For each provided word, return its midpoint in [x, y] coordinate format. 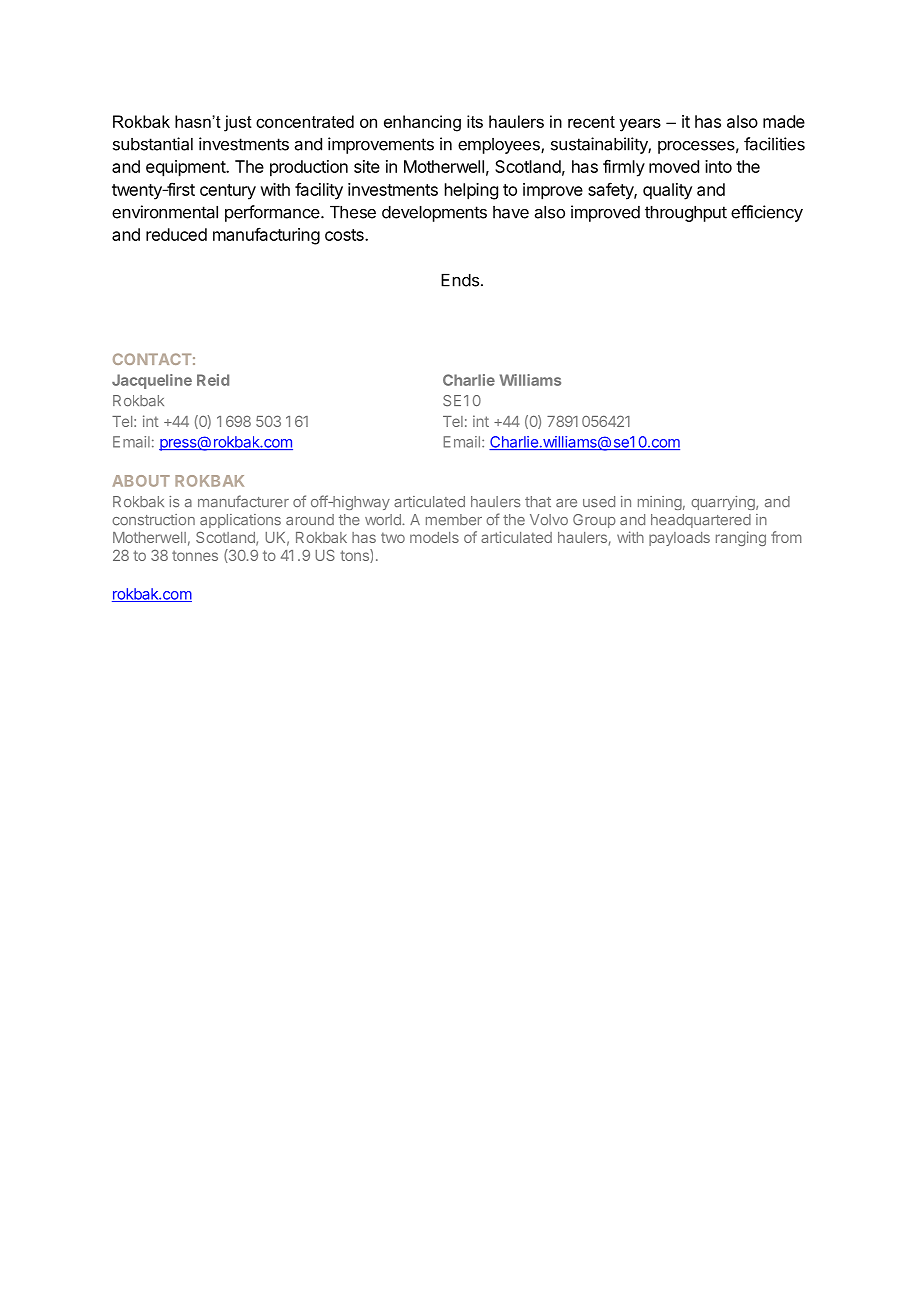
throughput [686, 214]
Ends [460, 280]
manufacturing [266, 236]
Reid [213, 380]
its [475, 121]
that [538, 502]
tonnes [195, 555]
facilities [774, 144]
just [238, 123]
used [599, 502]
